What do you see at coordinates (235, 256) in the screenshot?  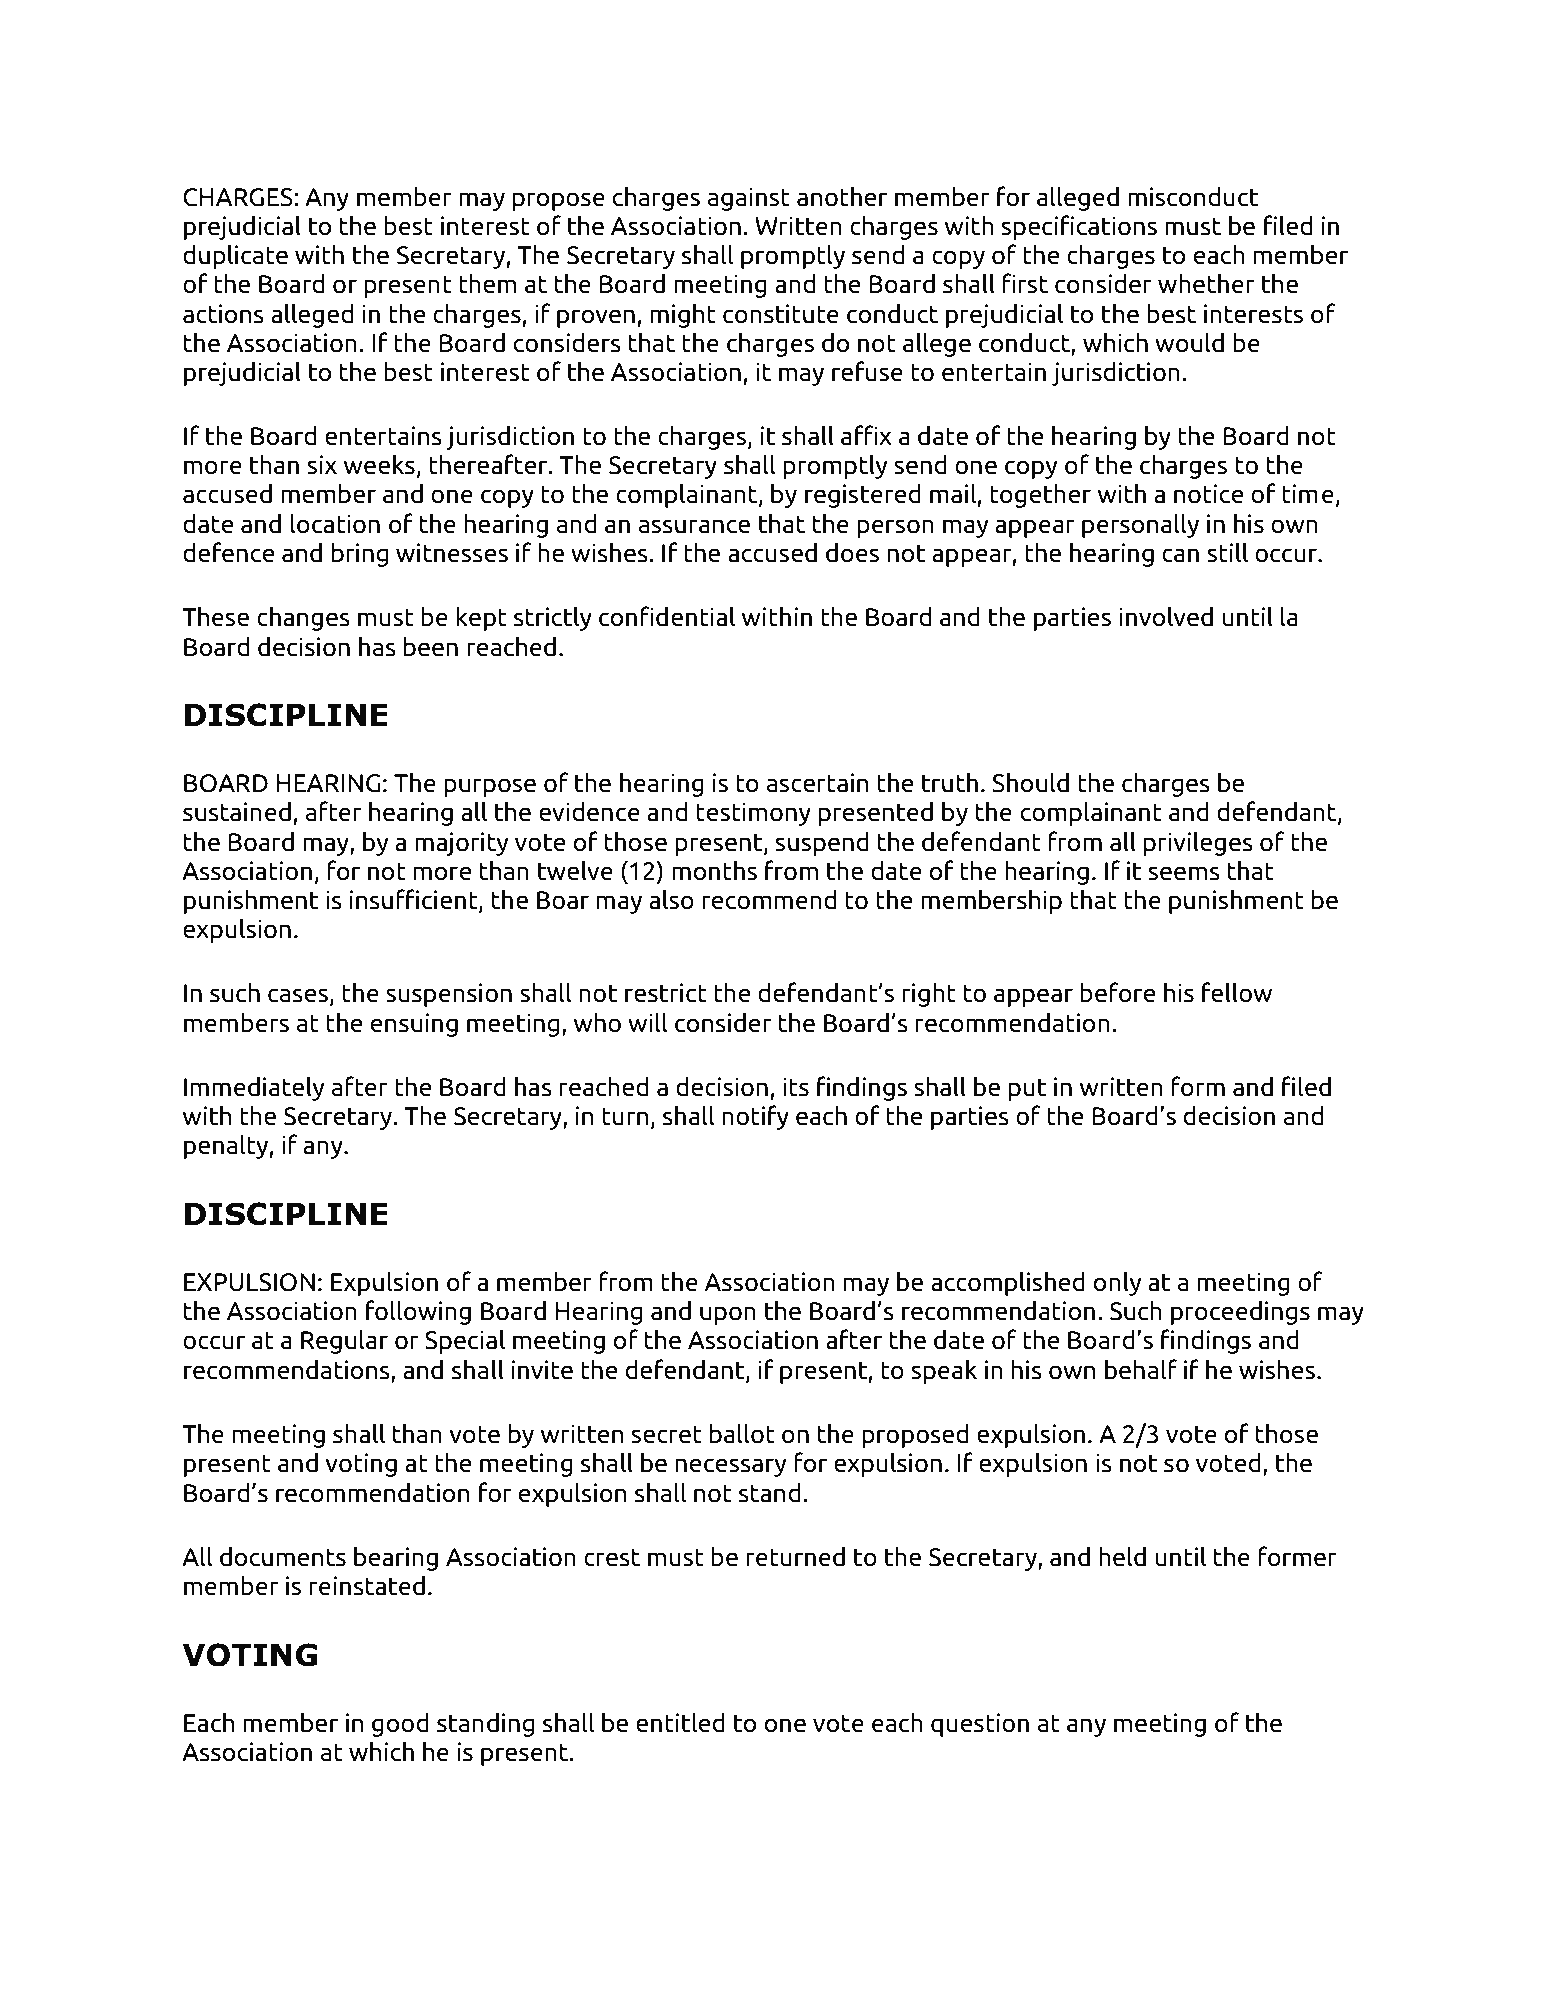 I see `duplicate` at bounding box center [235, 256].
